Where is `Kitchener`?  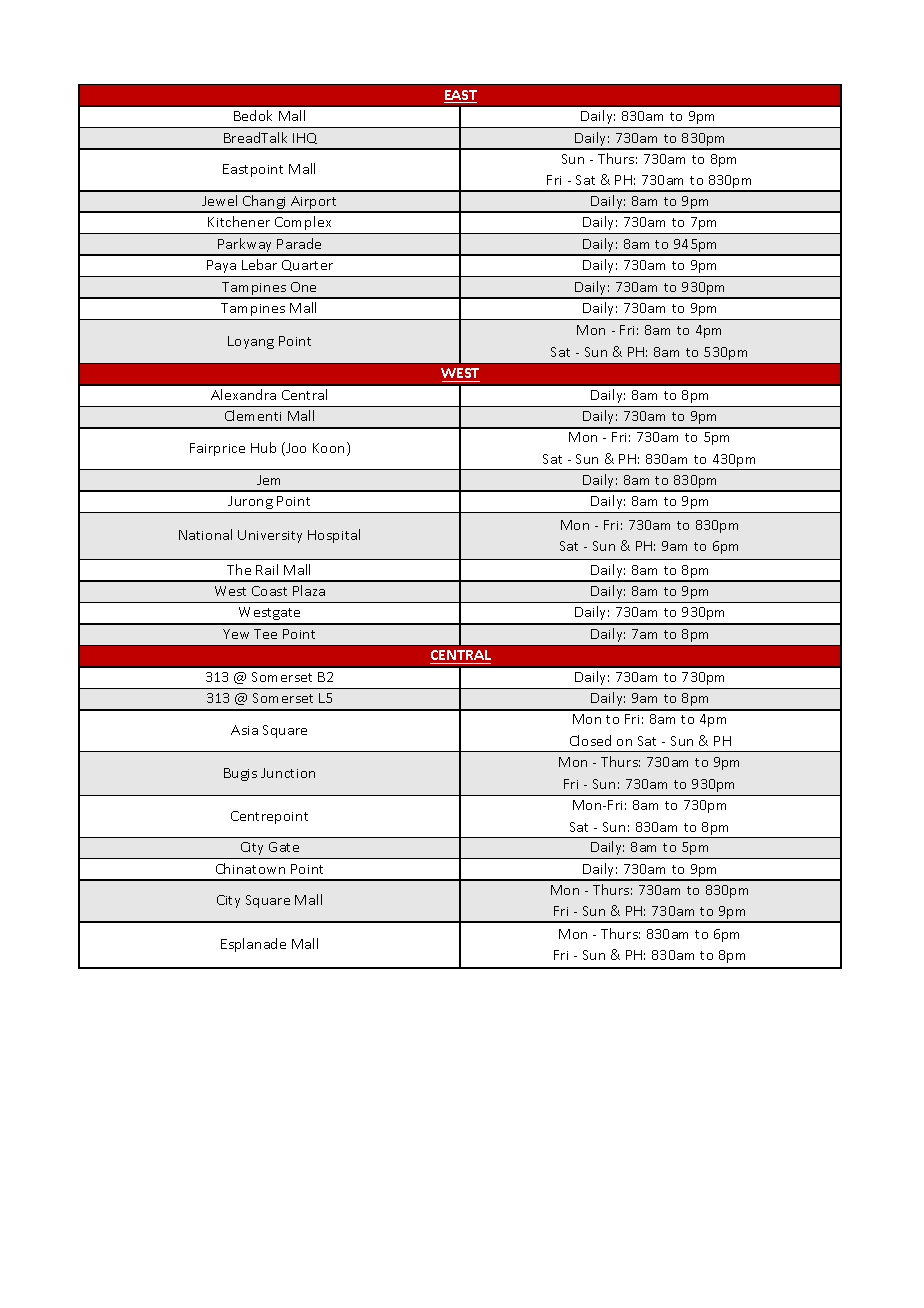 Kitchener is located at coordinates (239, 221).
